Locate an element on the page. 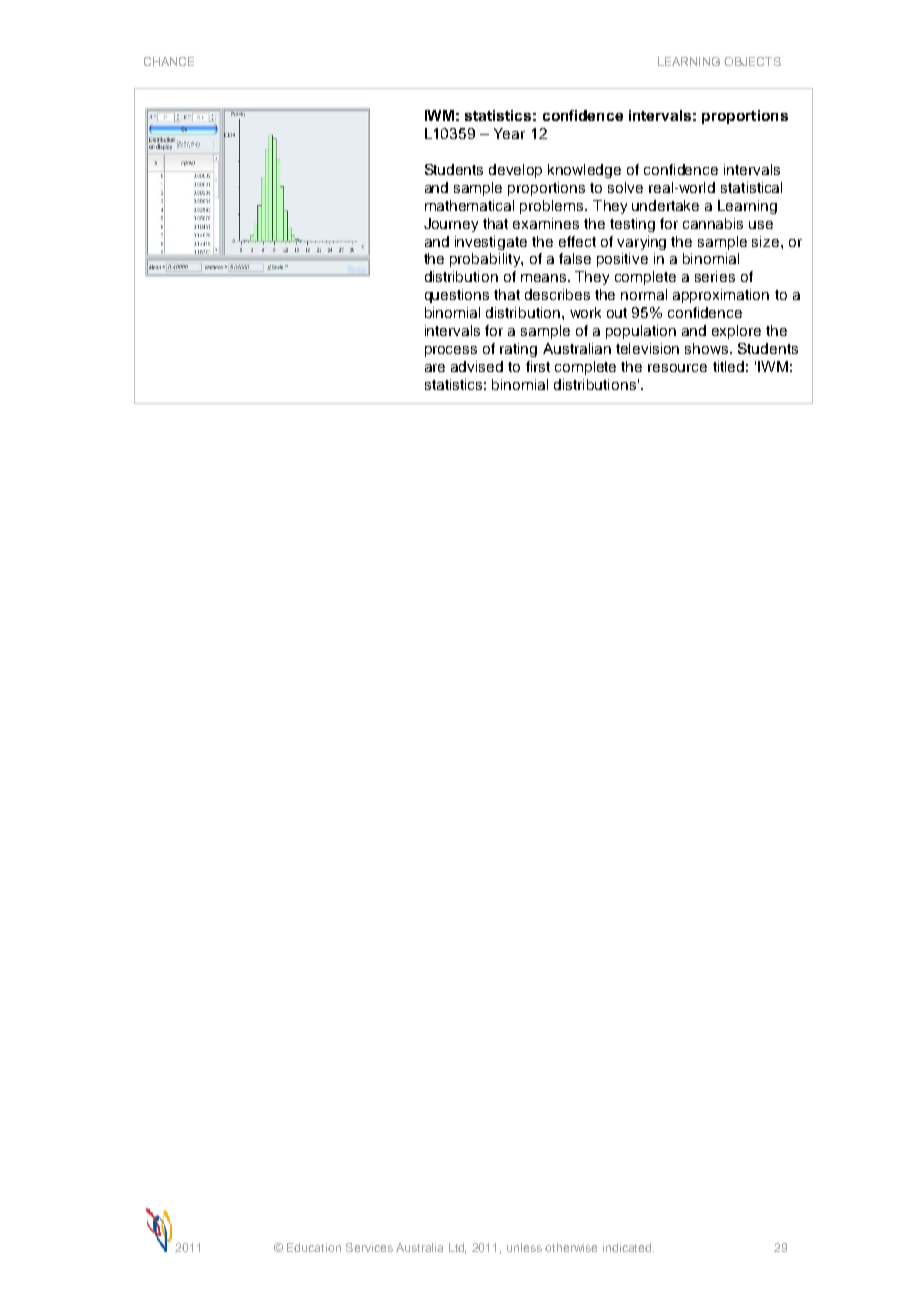 The width and height of the page is (924, 1308). Year is located at coordinates (509, 133).
